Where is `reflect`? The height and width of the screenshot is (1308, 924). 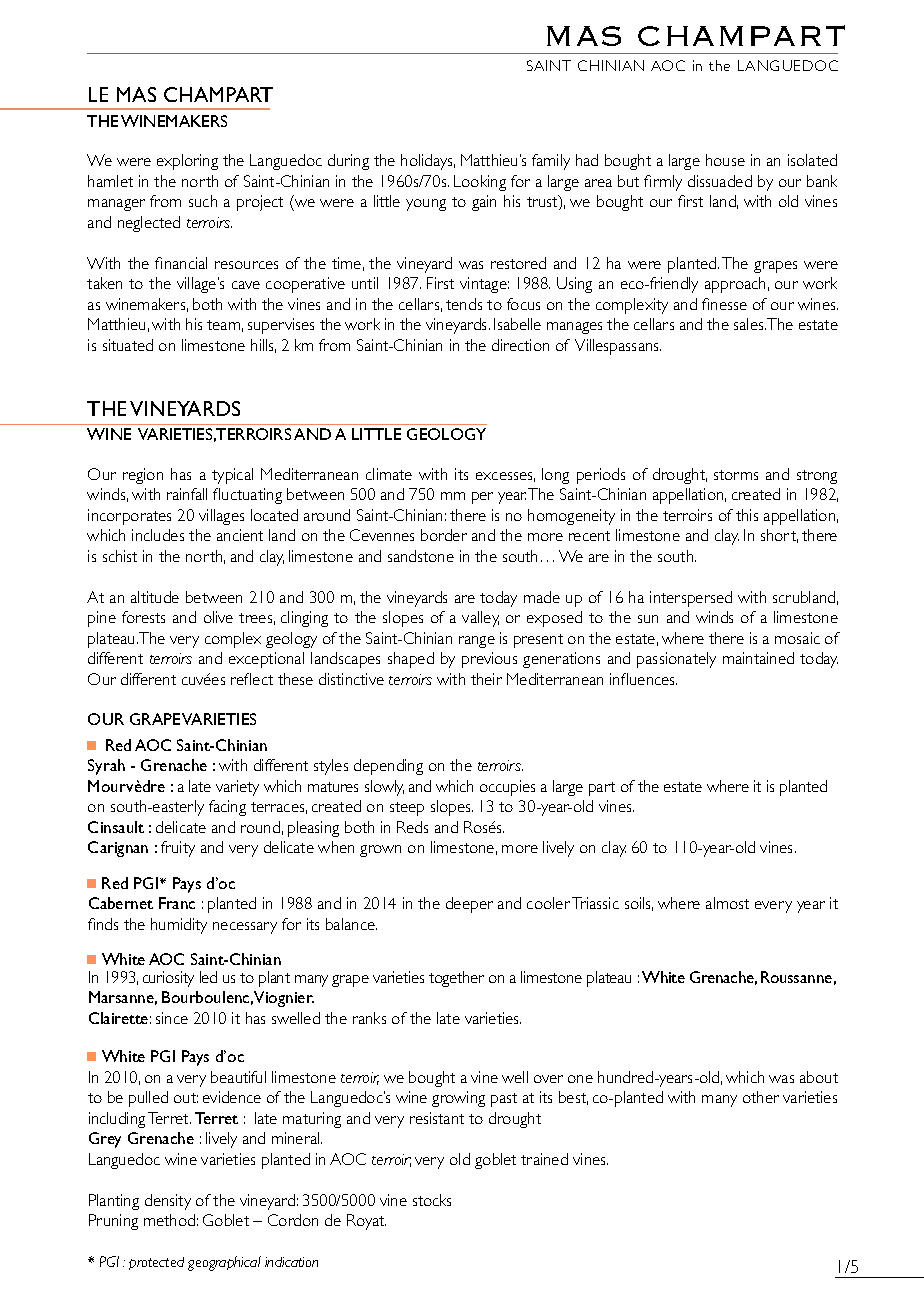
reflect is located at coordinates (252, 679).
